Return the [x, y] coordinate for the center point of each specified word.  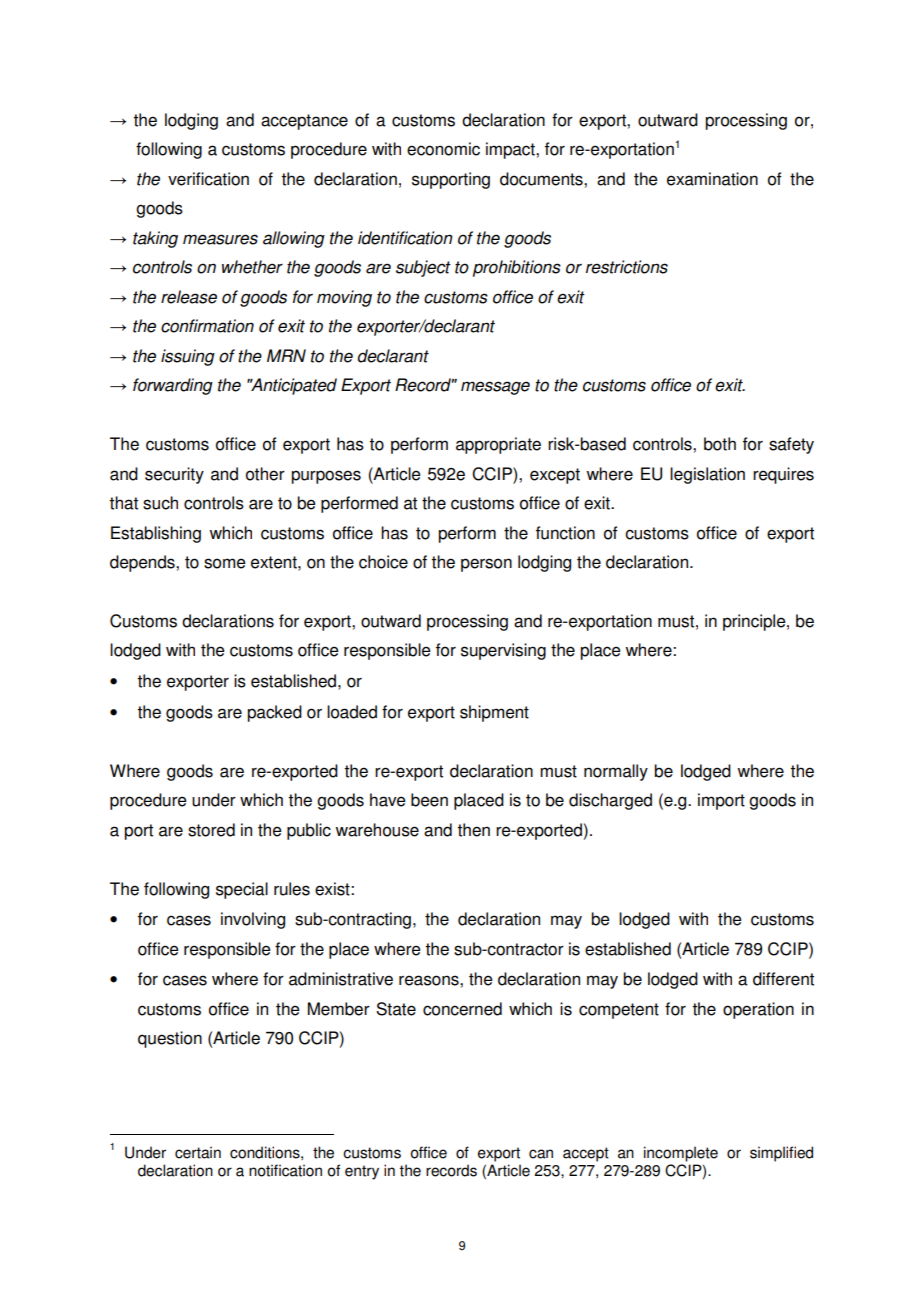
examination [712, 179]
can [541, 1154]
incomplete [681, 1154]
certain [198, 1152]
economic [443, 149]
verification [208, 179]
